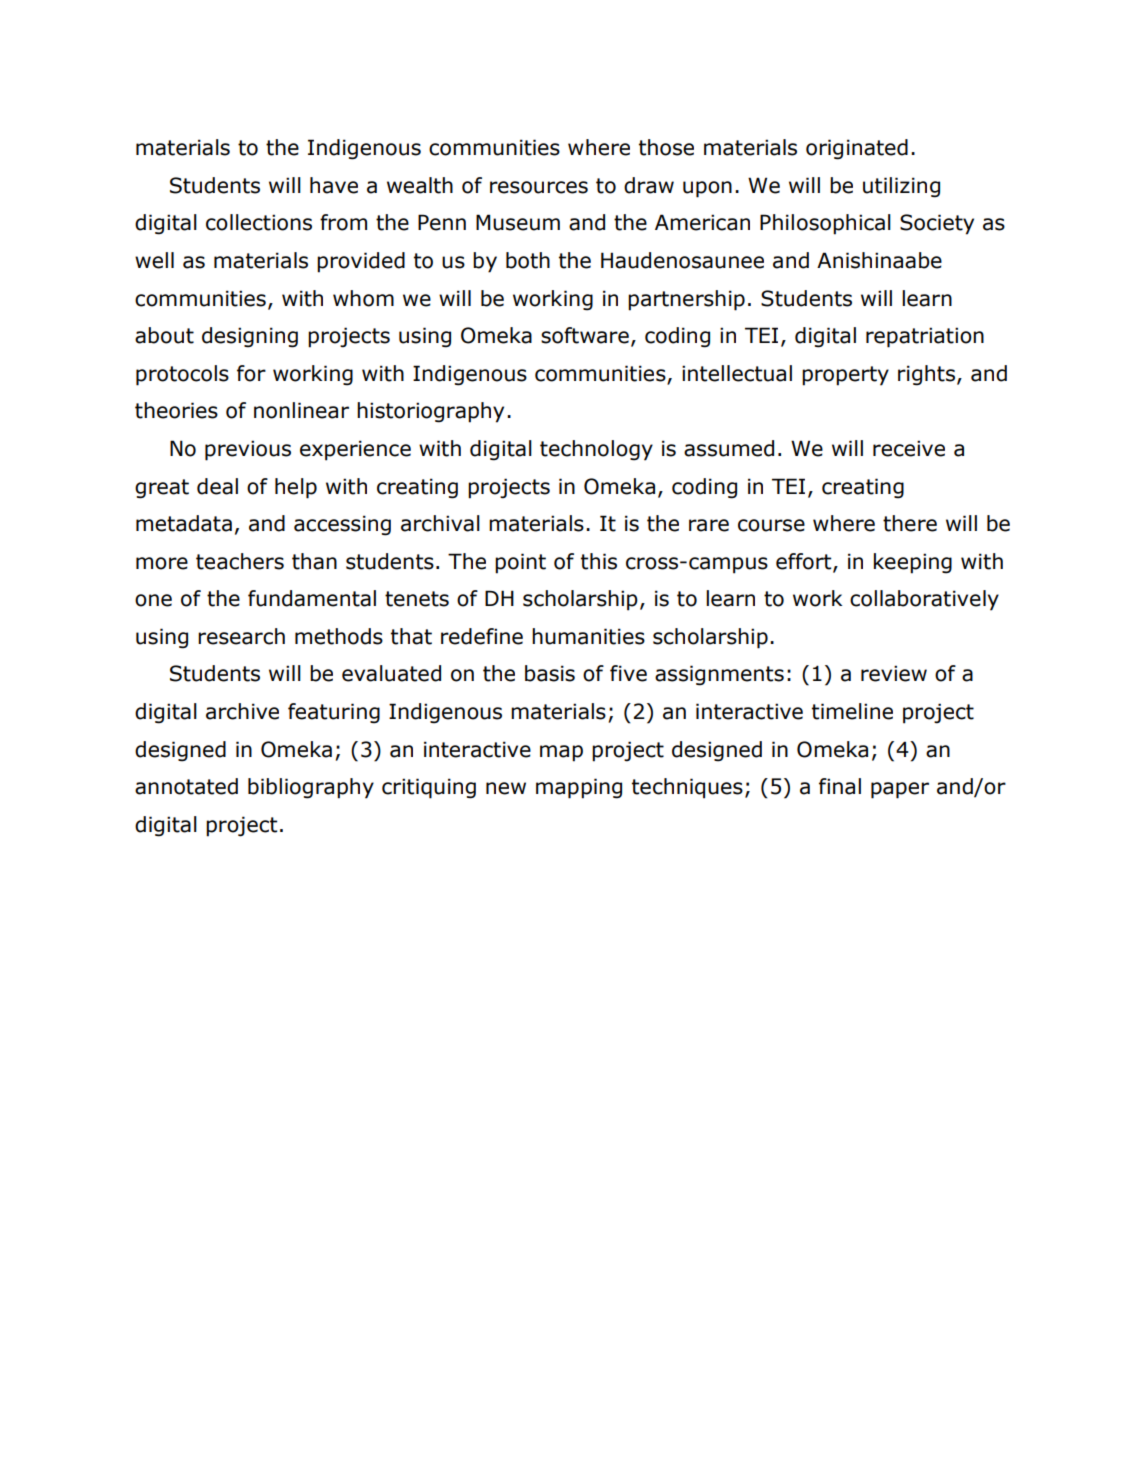 The height and width of the screenshot is (1484, 1147). What do you see at coordinates (334, 185) in the screenshot?
I see `have` at bounding box center [334, 185].
